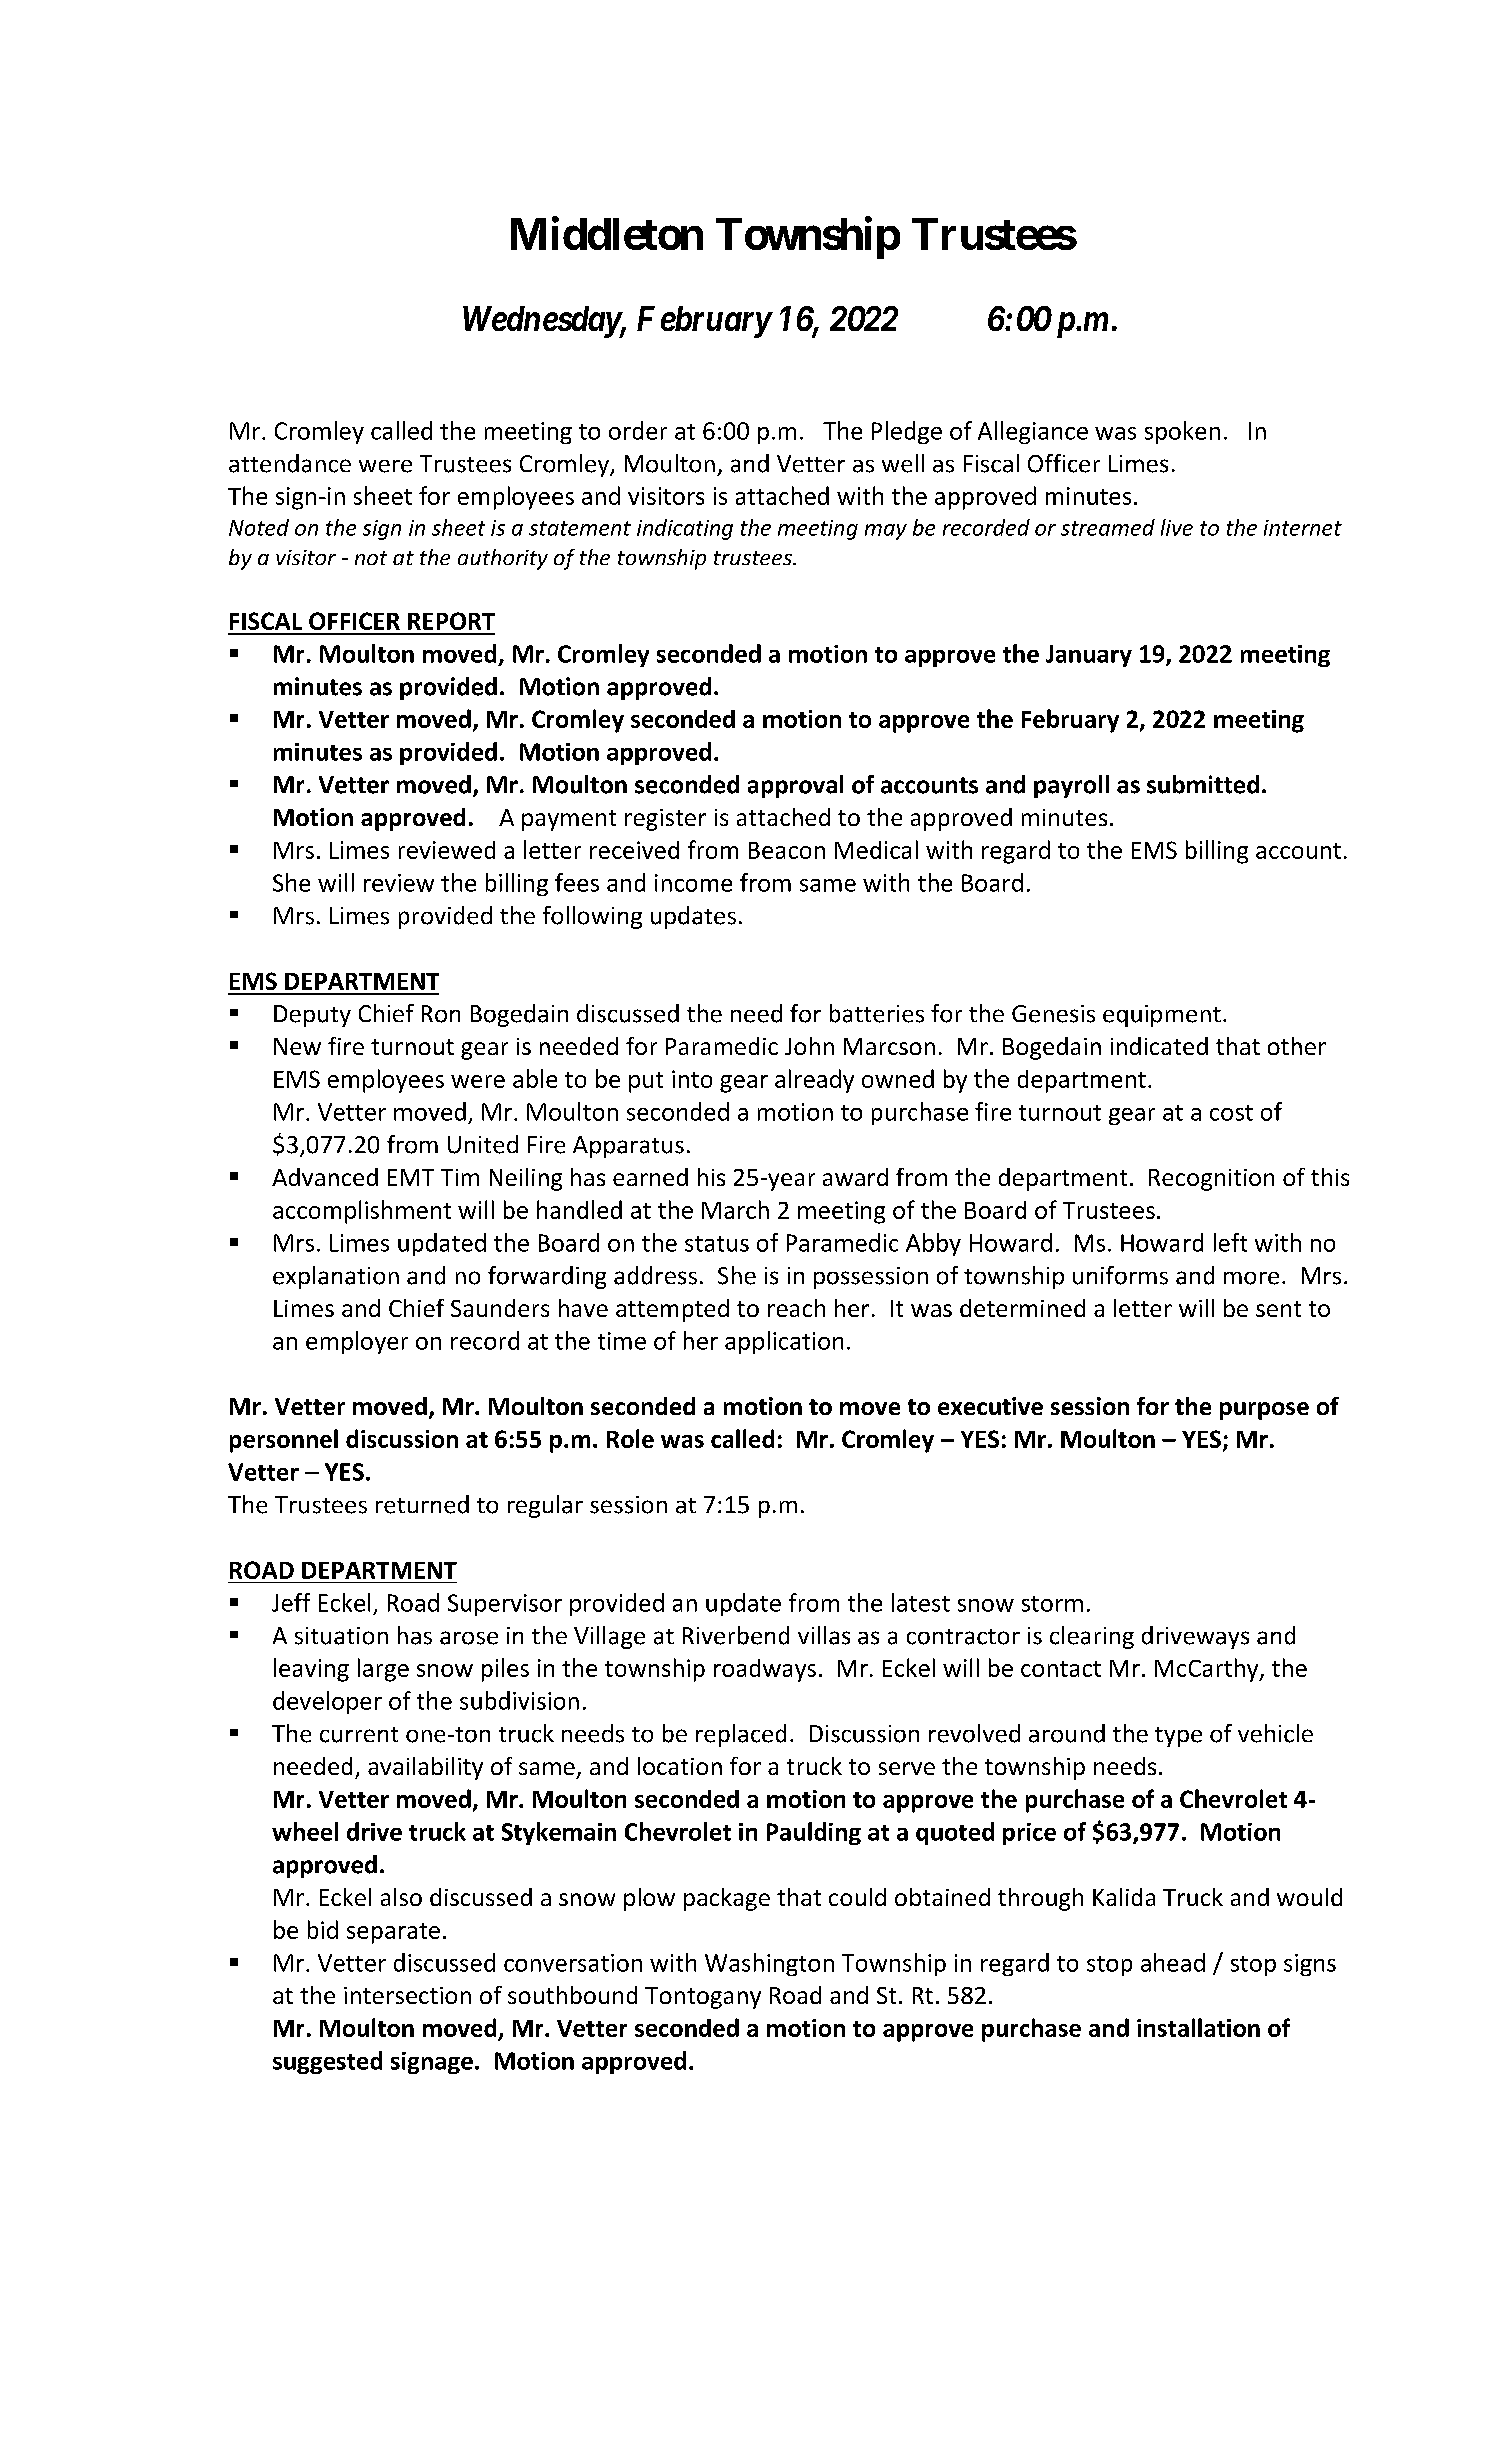 The height and width of the screenshot is (2456, 1491). Describe the element at coordinates (1264, 1411) in the screenshot. I see `purpose` at that location.
